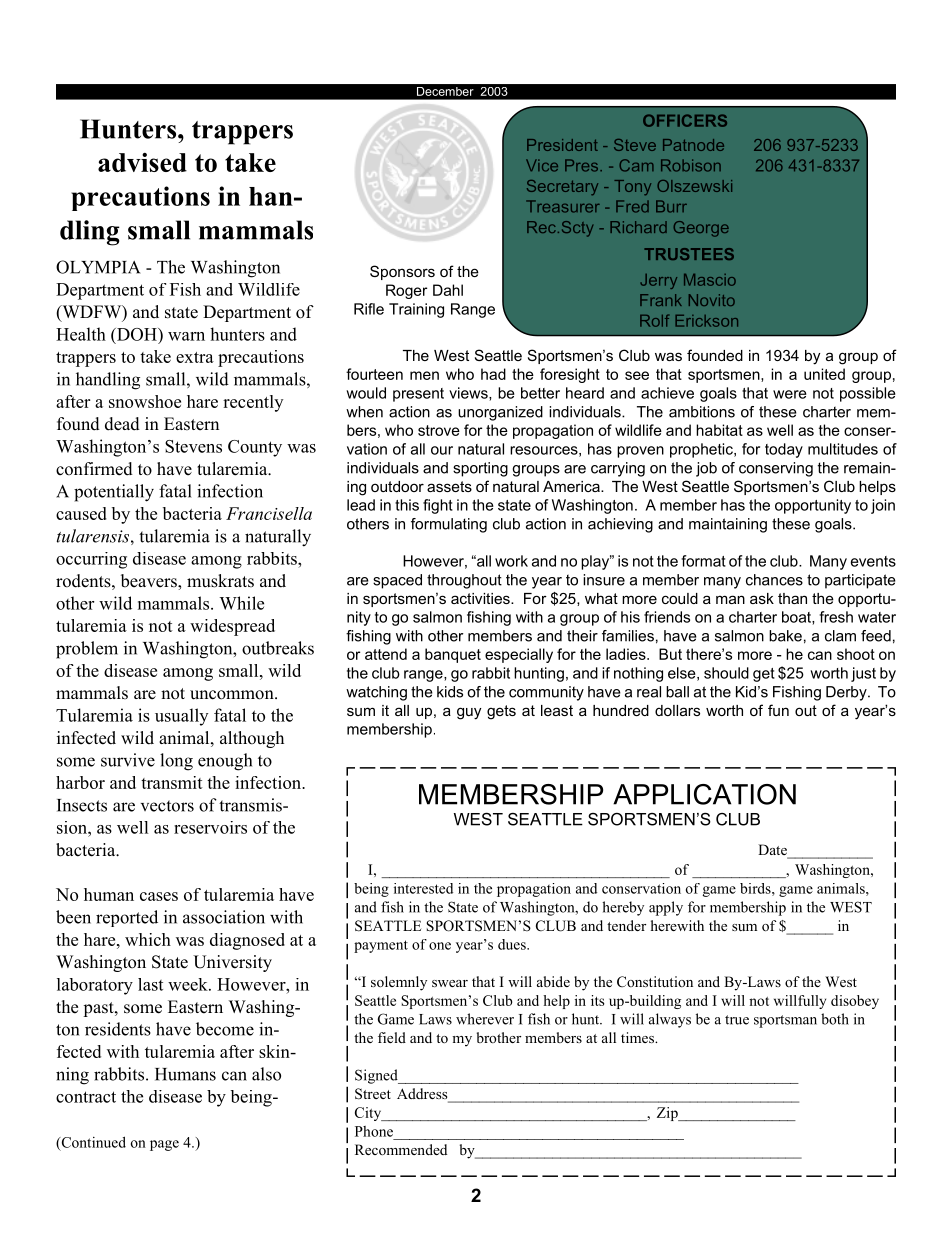 The width and height of the image is (952, 1233). I want to click on OFFICERS, so click(685, 120).
